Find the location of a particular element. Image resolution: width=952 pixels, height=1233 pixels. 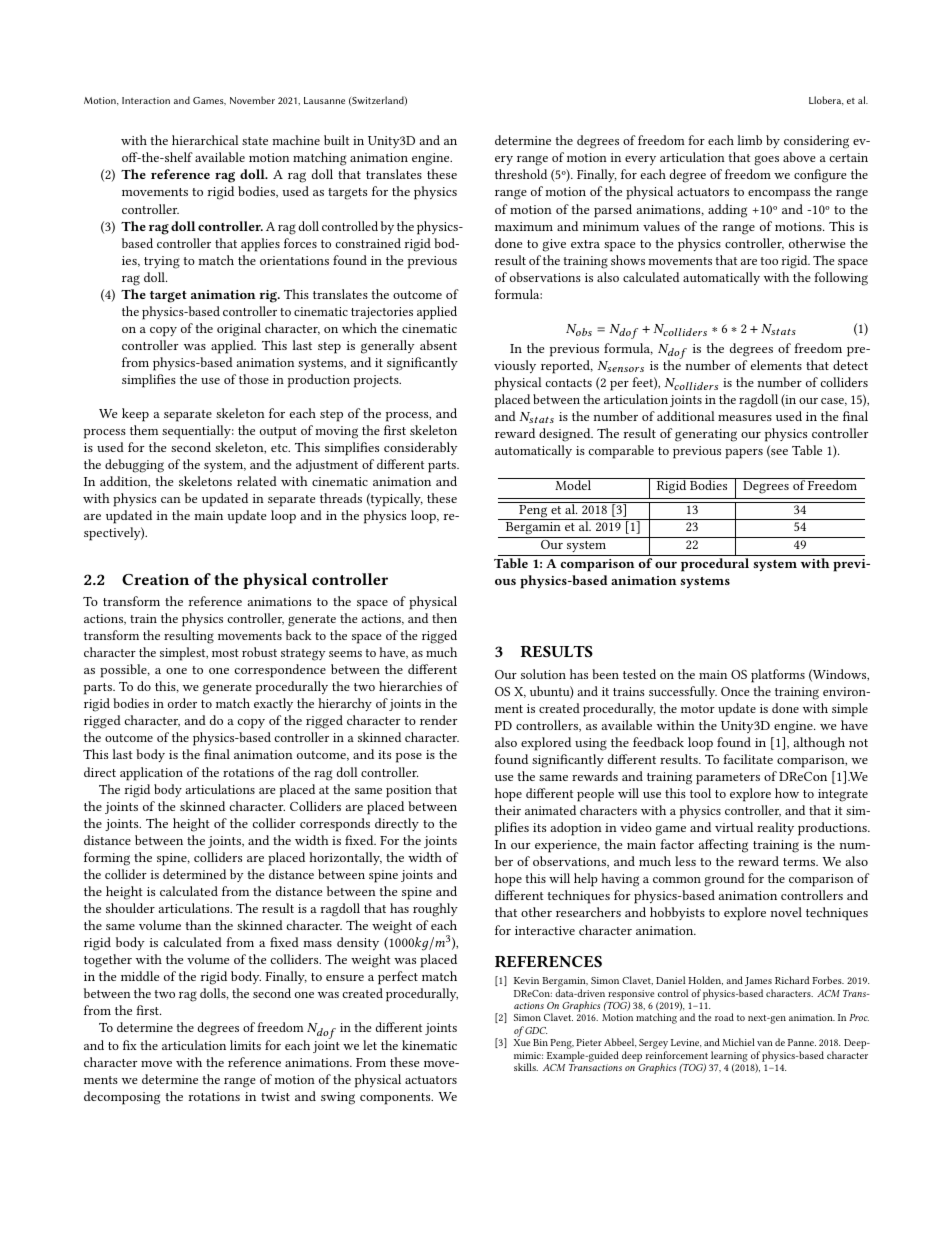

hierarchical is located at coordinates (205, 140).
